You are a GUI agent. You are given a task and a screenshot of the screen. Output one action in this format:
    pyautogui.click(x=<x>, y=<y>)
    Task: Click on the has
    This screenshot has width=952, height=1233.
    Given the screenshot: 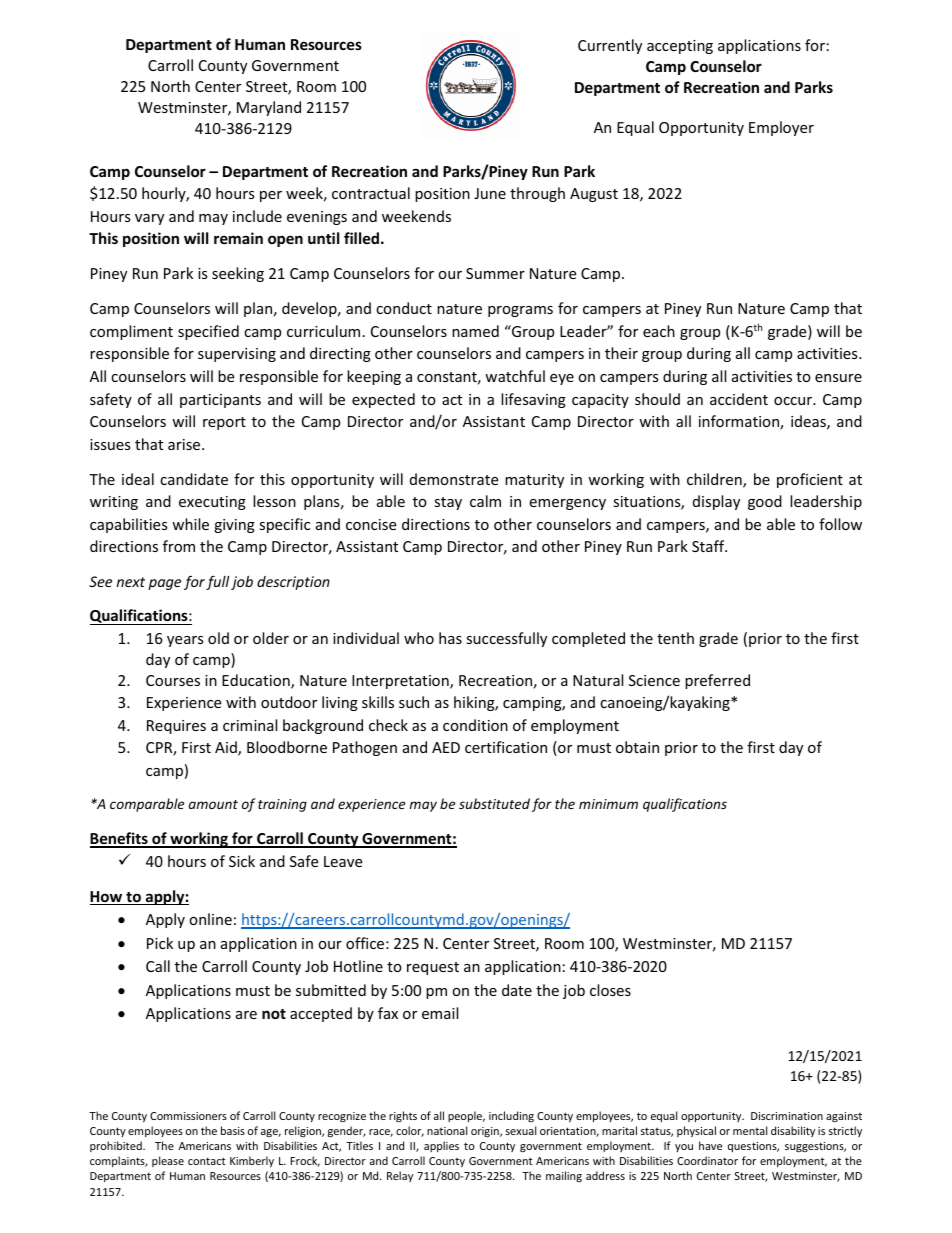 What is the action you would take?
    pyautogui.click(x=450, y=638)
